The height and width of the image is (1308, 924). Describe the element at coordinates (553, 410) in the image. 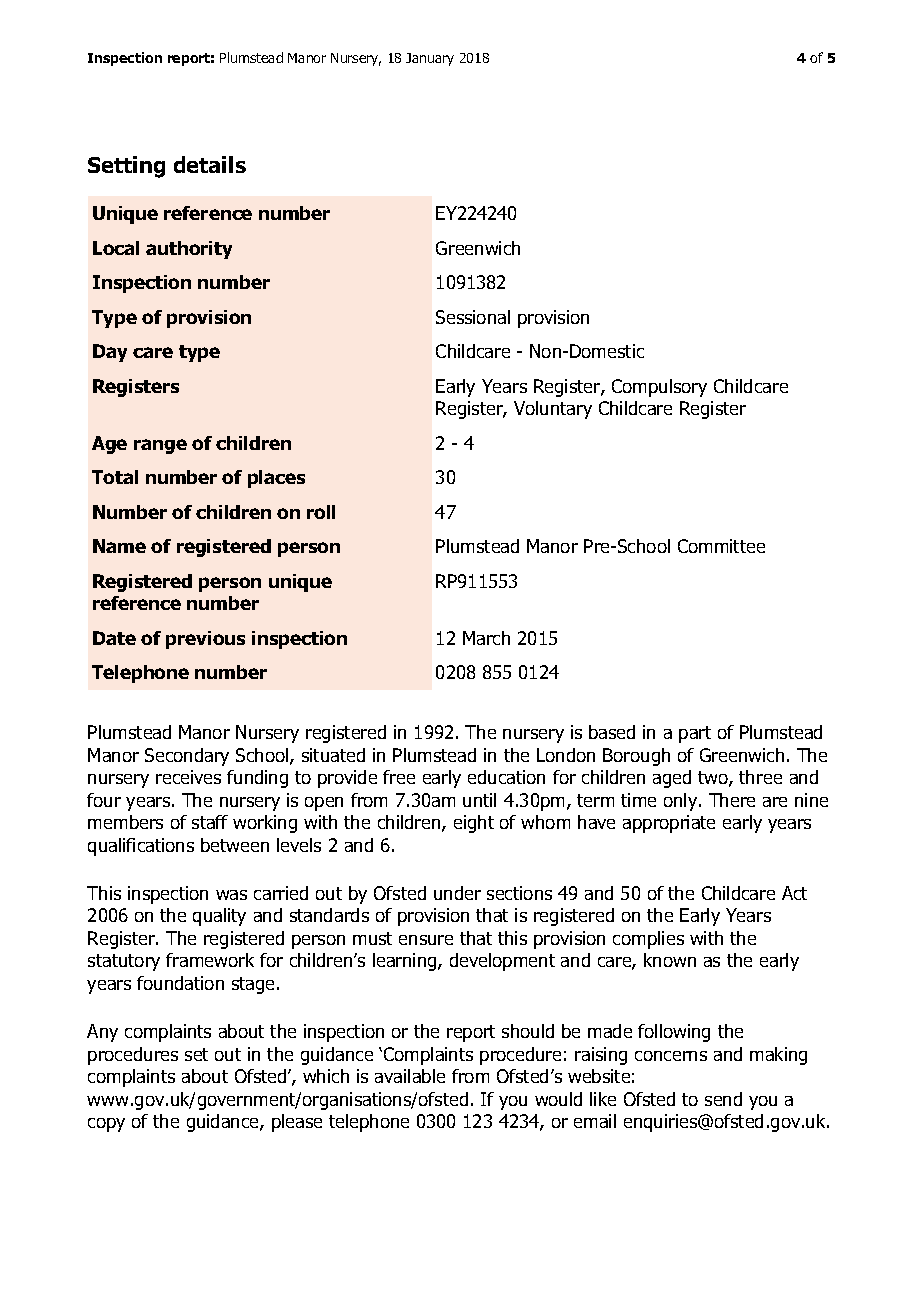

I see `Voluntary` at that location.
